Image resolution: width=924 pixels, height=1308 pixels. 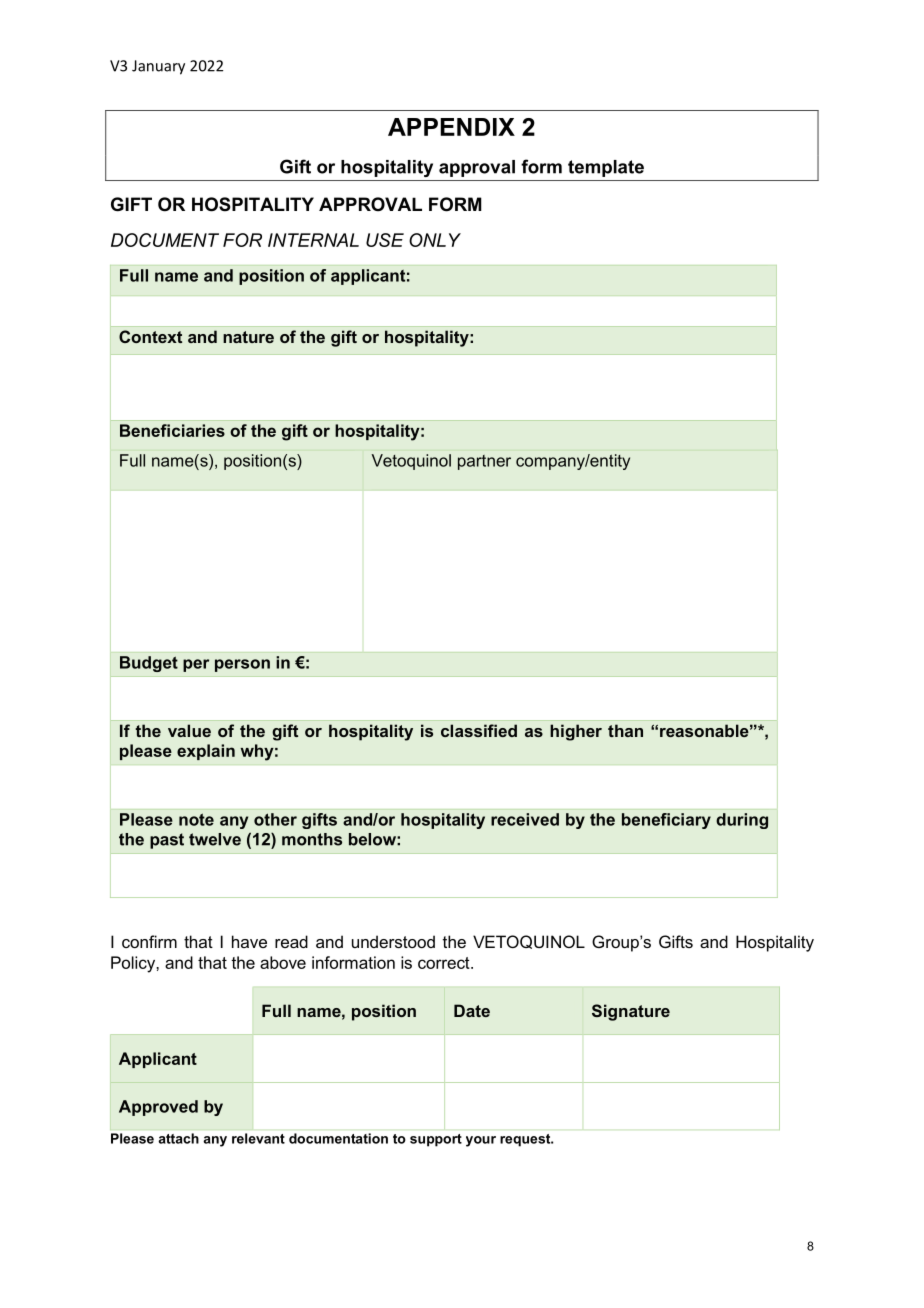 What do you see at coordinates (258, 1138) in the document?
I see `relevant` at bounding box center [258, 1138].
